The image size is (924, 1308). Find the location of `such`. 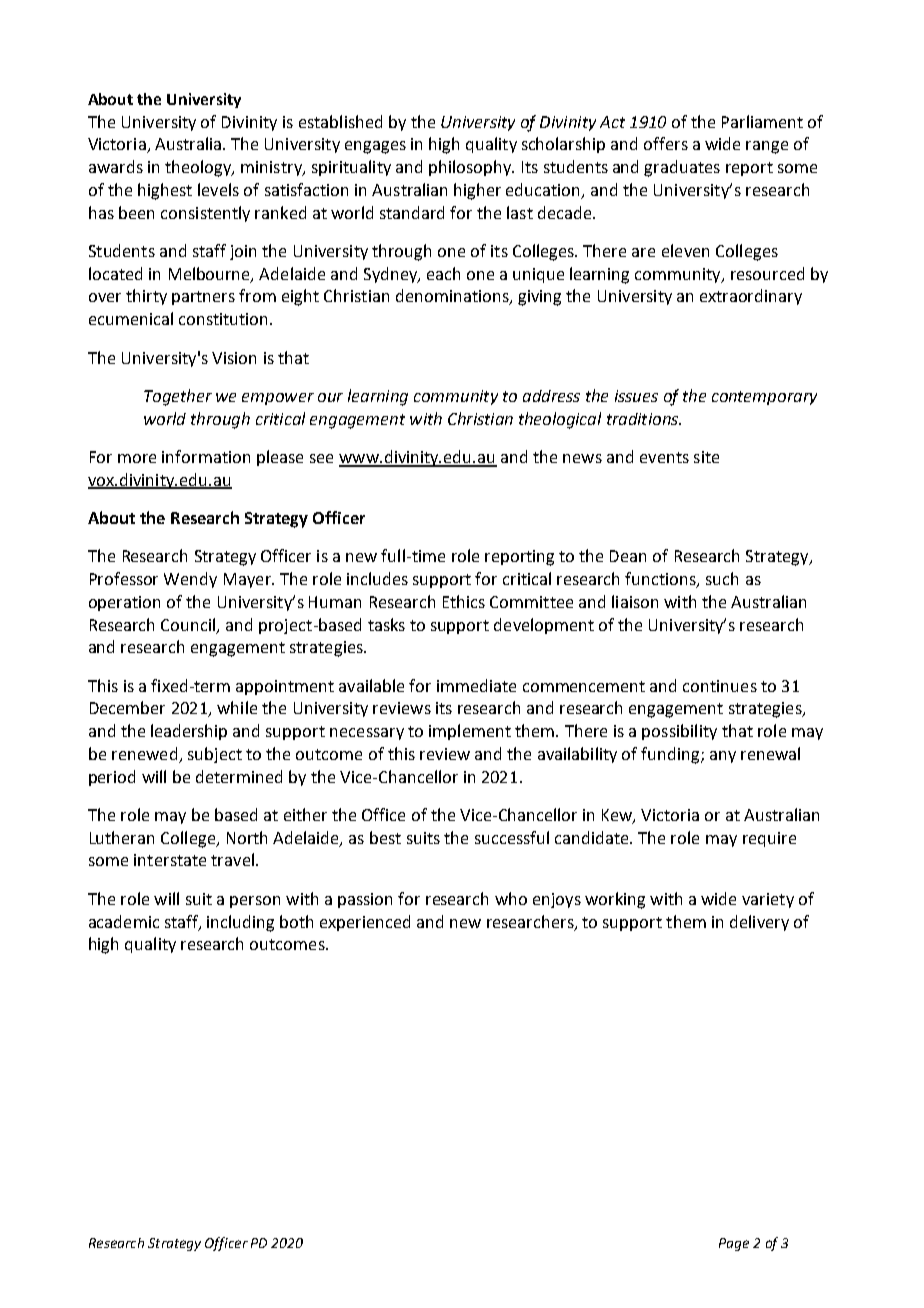

such is located at coordinates (722, 578).
